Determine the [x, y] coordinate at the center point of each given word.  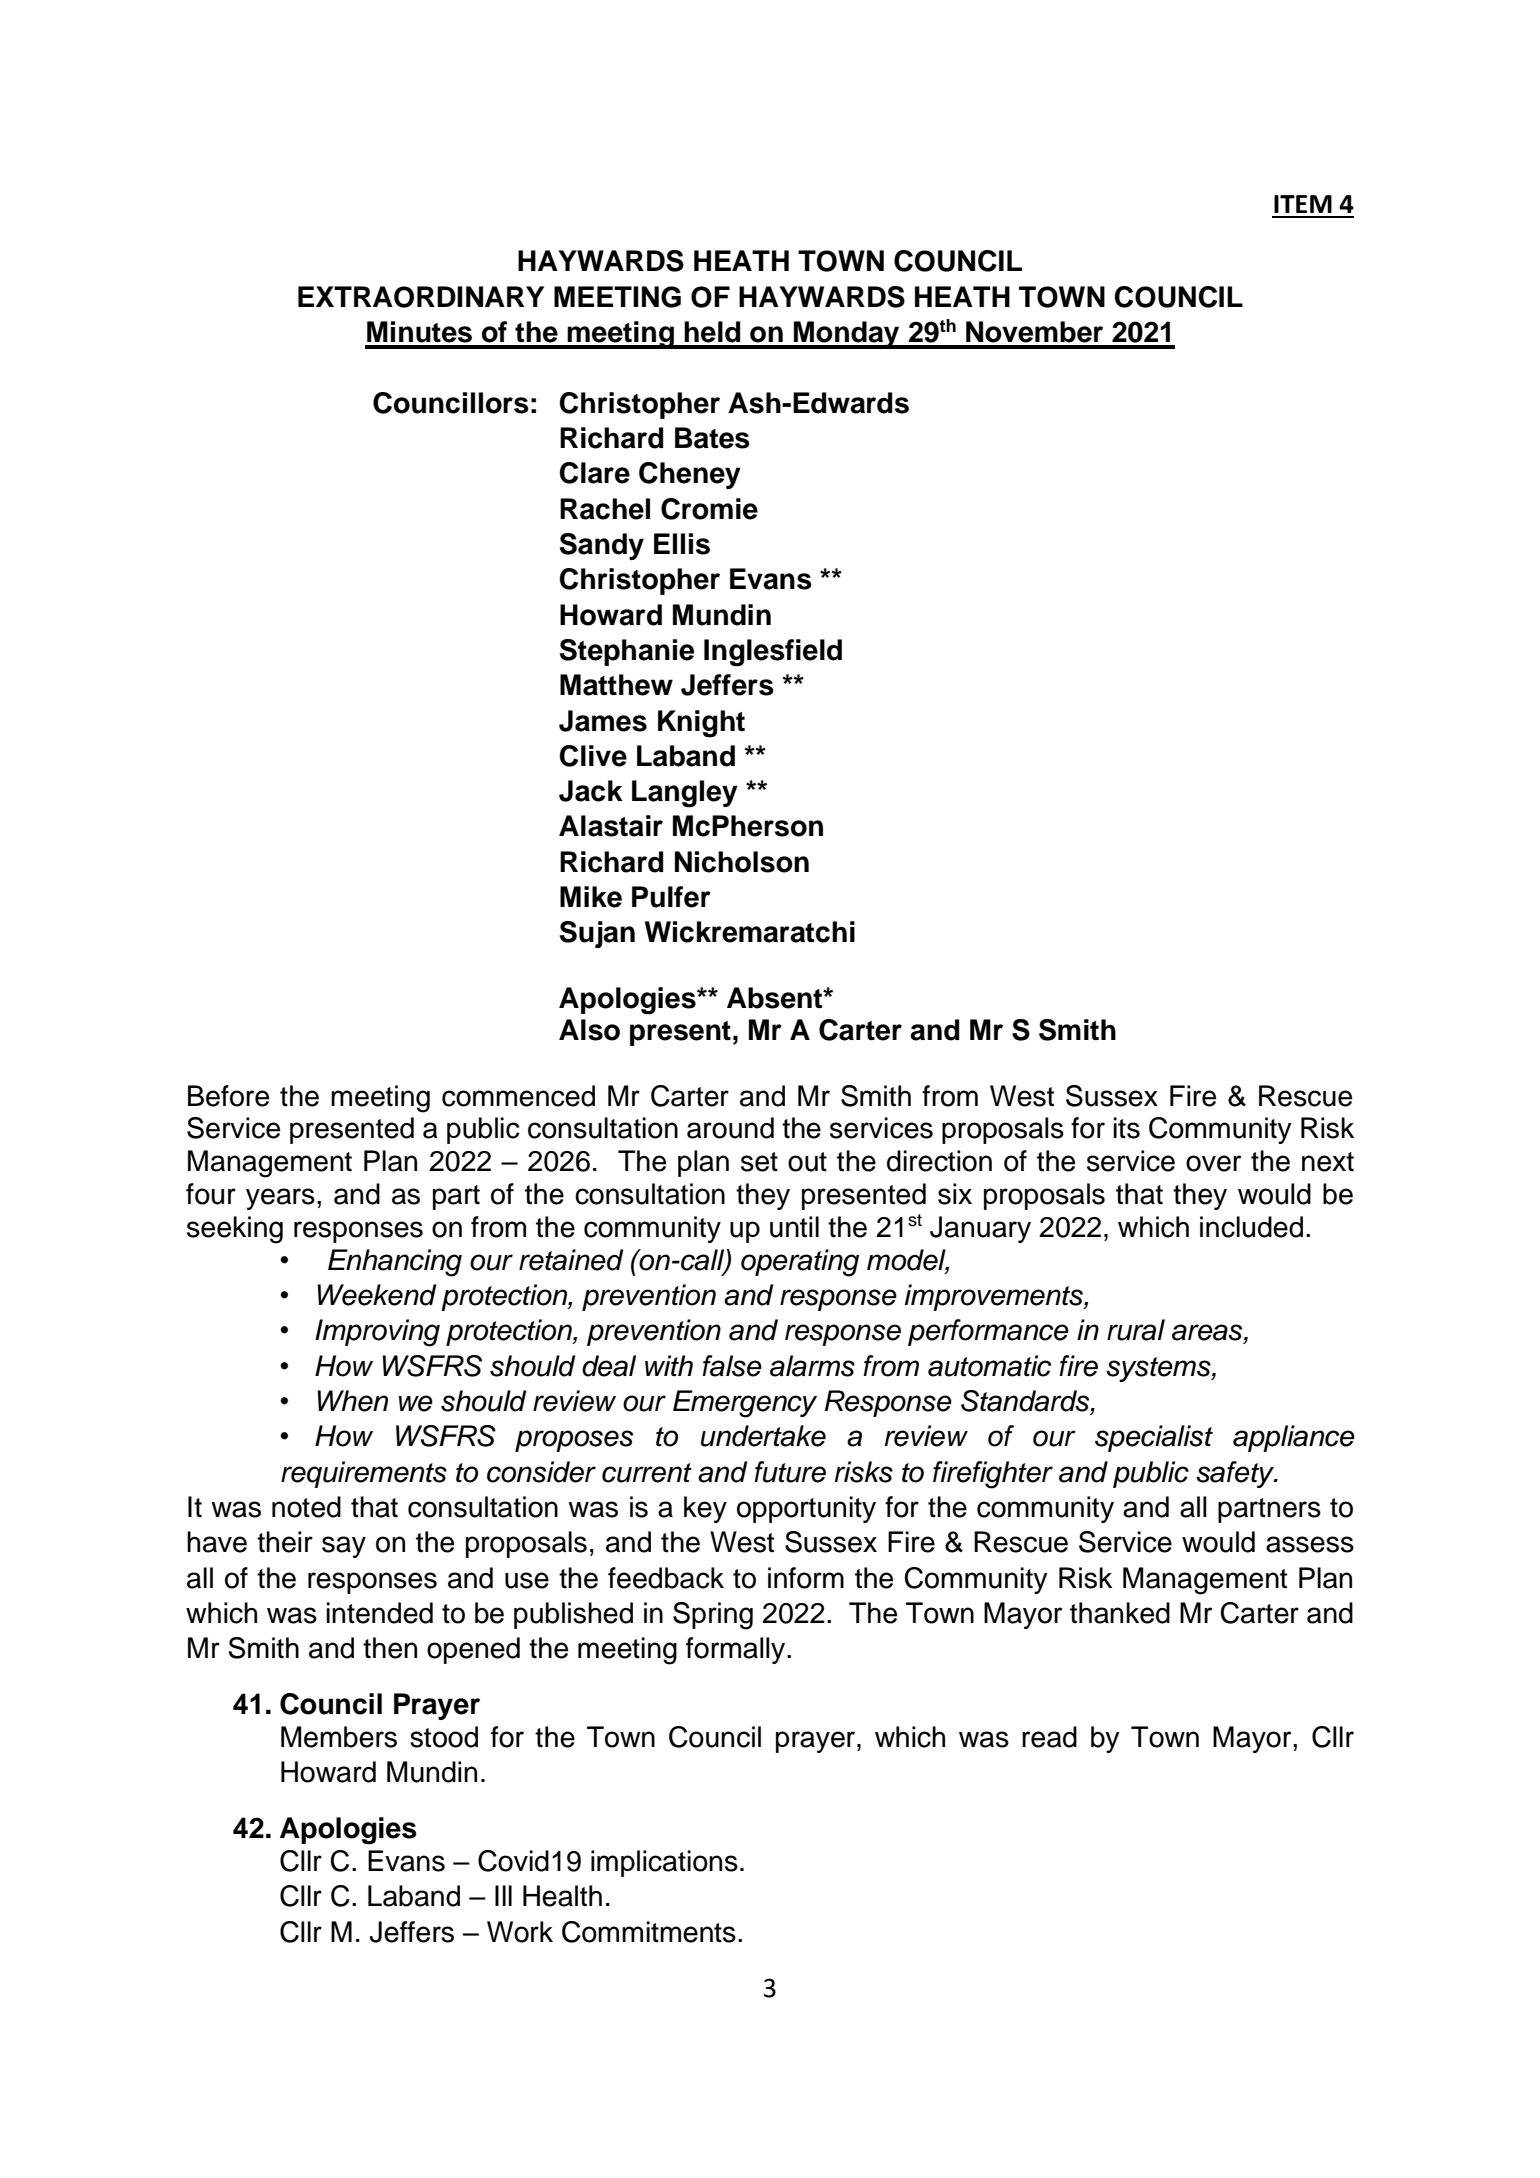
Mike [591, 897]
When [352, 1401]
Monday [847, 335]
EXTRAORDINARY [421, 297]
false [732, 1366]
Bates [712, 438]
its [1126, 1128]
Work [520, 1932]
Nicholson [742, 862]
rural [1136, 1330]
